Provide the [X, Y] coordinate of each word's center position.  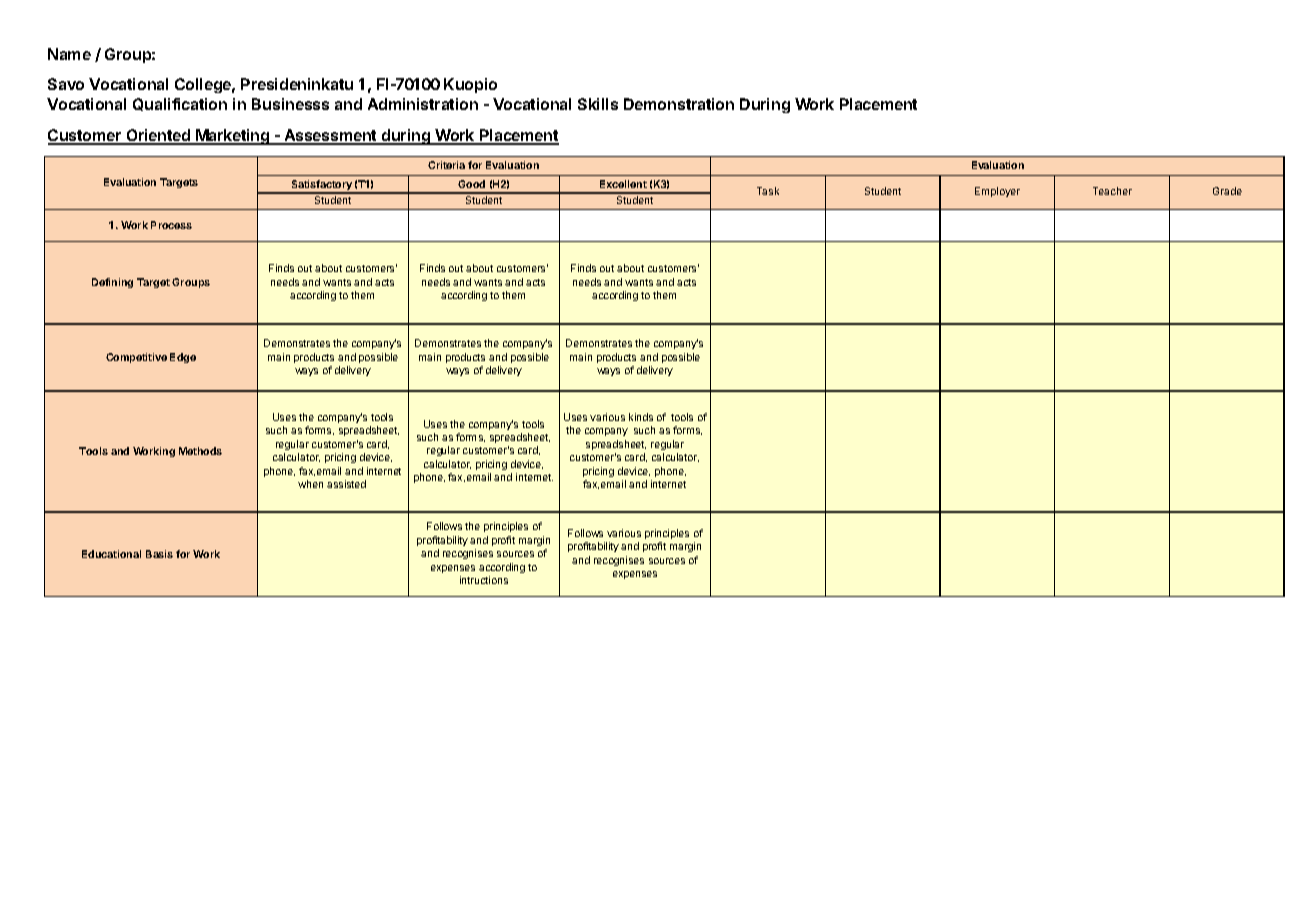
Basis [159, 554]
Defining [112, 283]
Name [69, 54]
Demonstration [679, 104]
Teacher [1112, 191]
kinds [641, 417]
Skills [598, 104]
